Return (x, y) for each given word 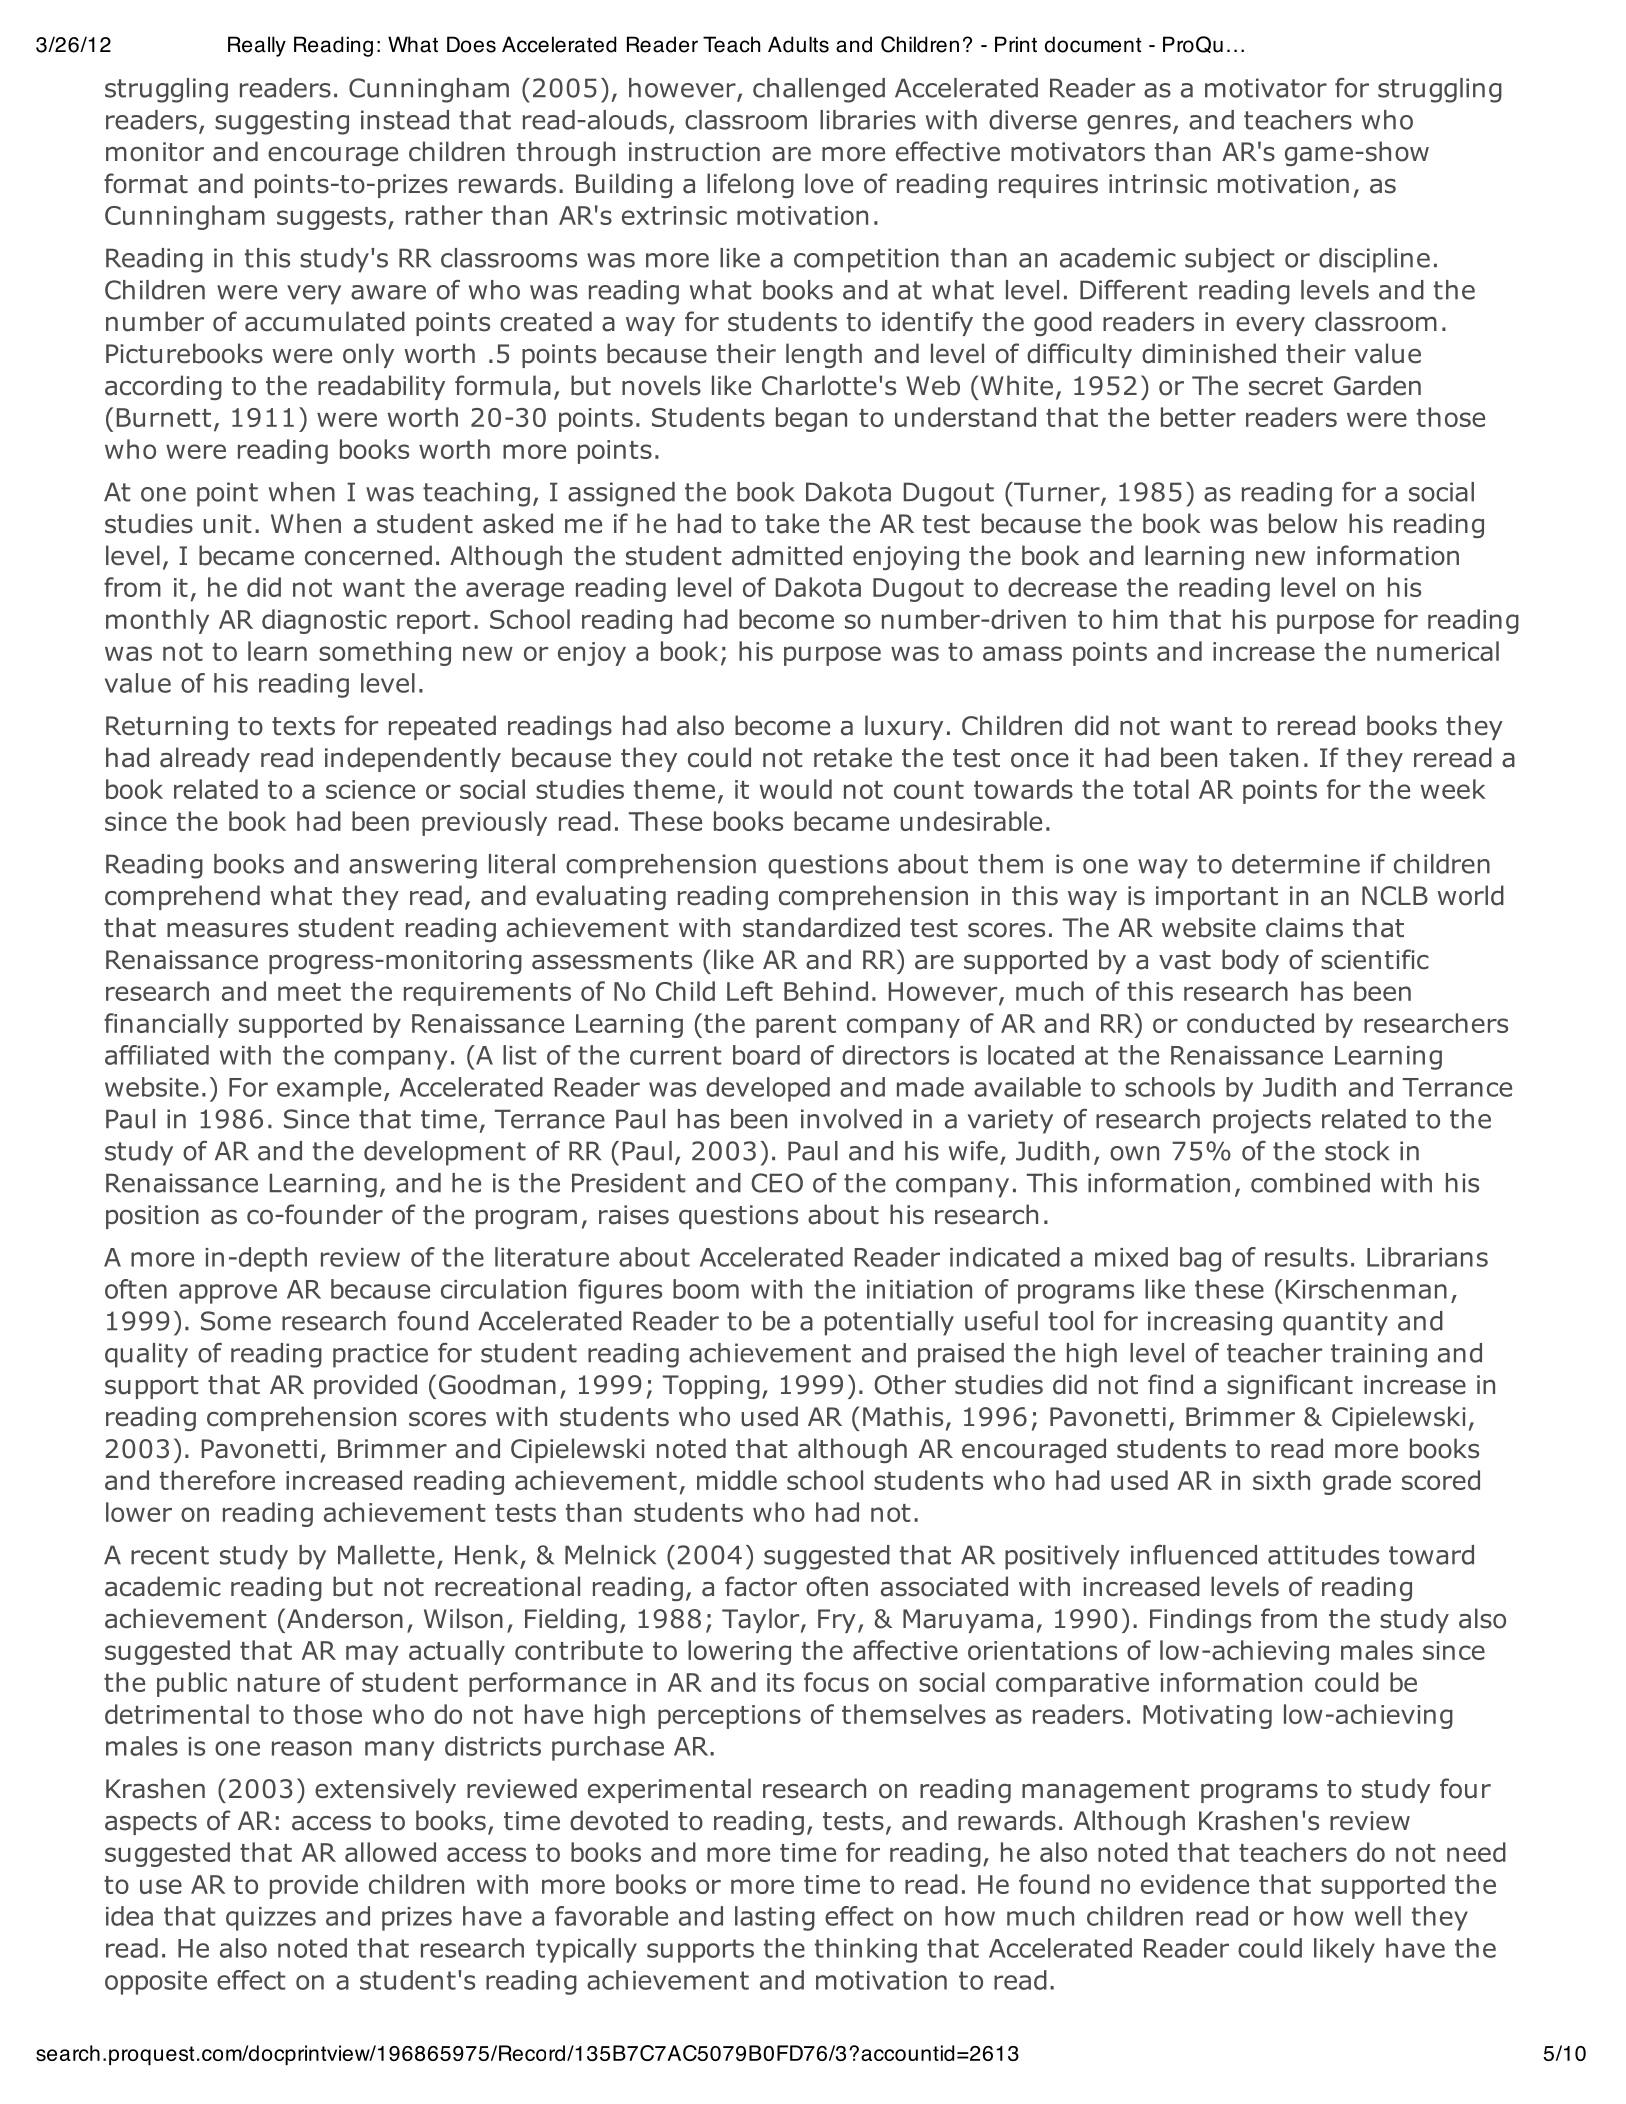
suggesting (282, 122)
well (1378, 1916)
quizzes (271, 1919)
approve (228, 1294)
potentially (889, 1323)
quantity (1335, 1323)
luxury (904, 727)
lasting (775, 1918)
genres (1129, 125)
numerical (1438, 651)
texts (303, 726)
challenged (819, 90)
